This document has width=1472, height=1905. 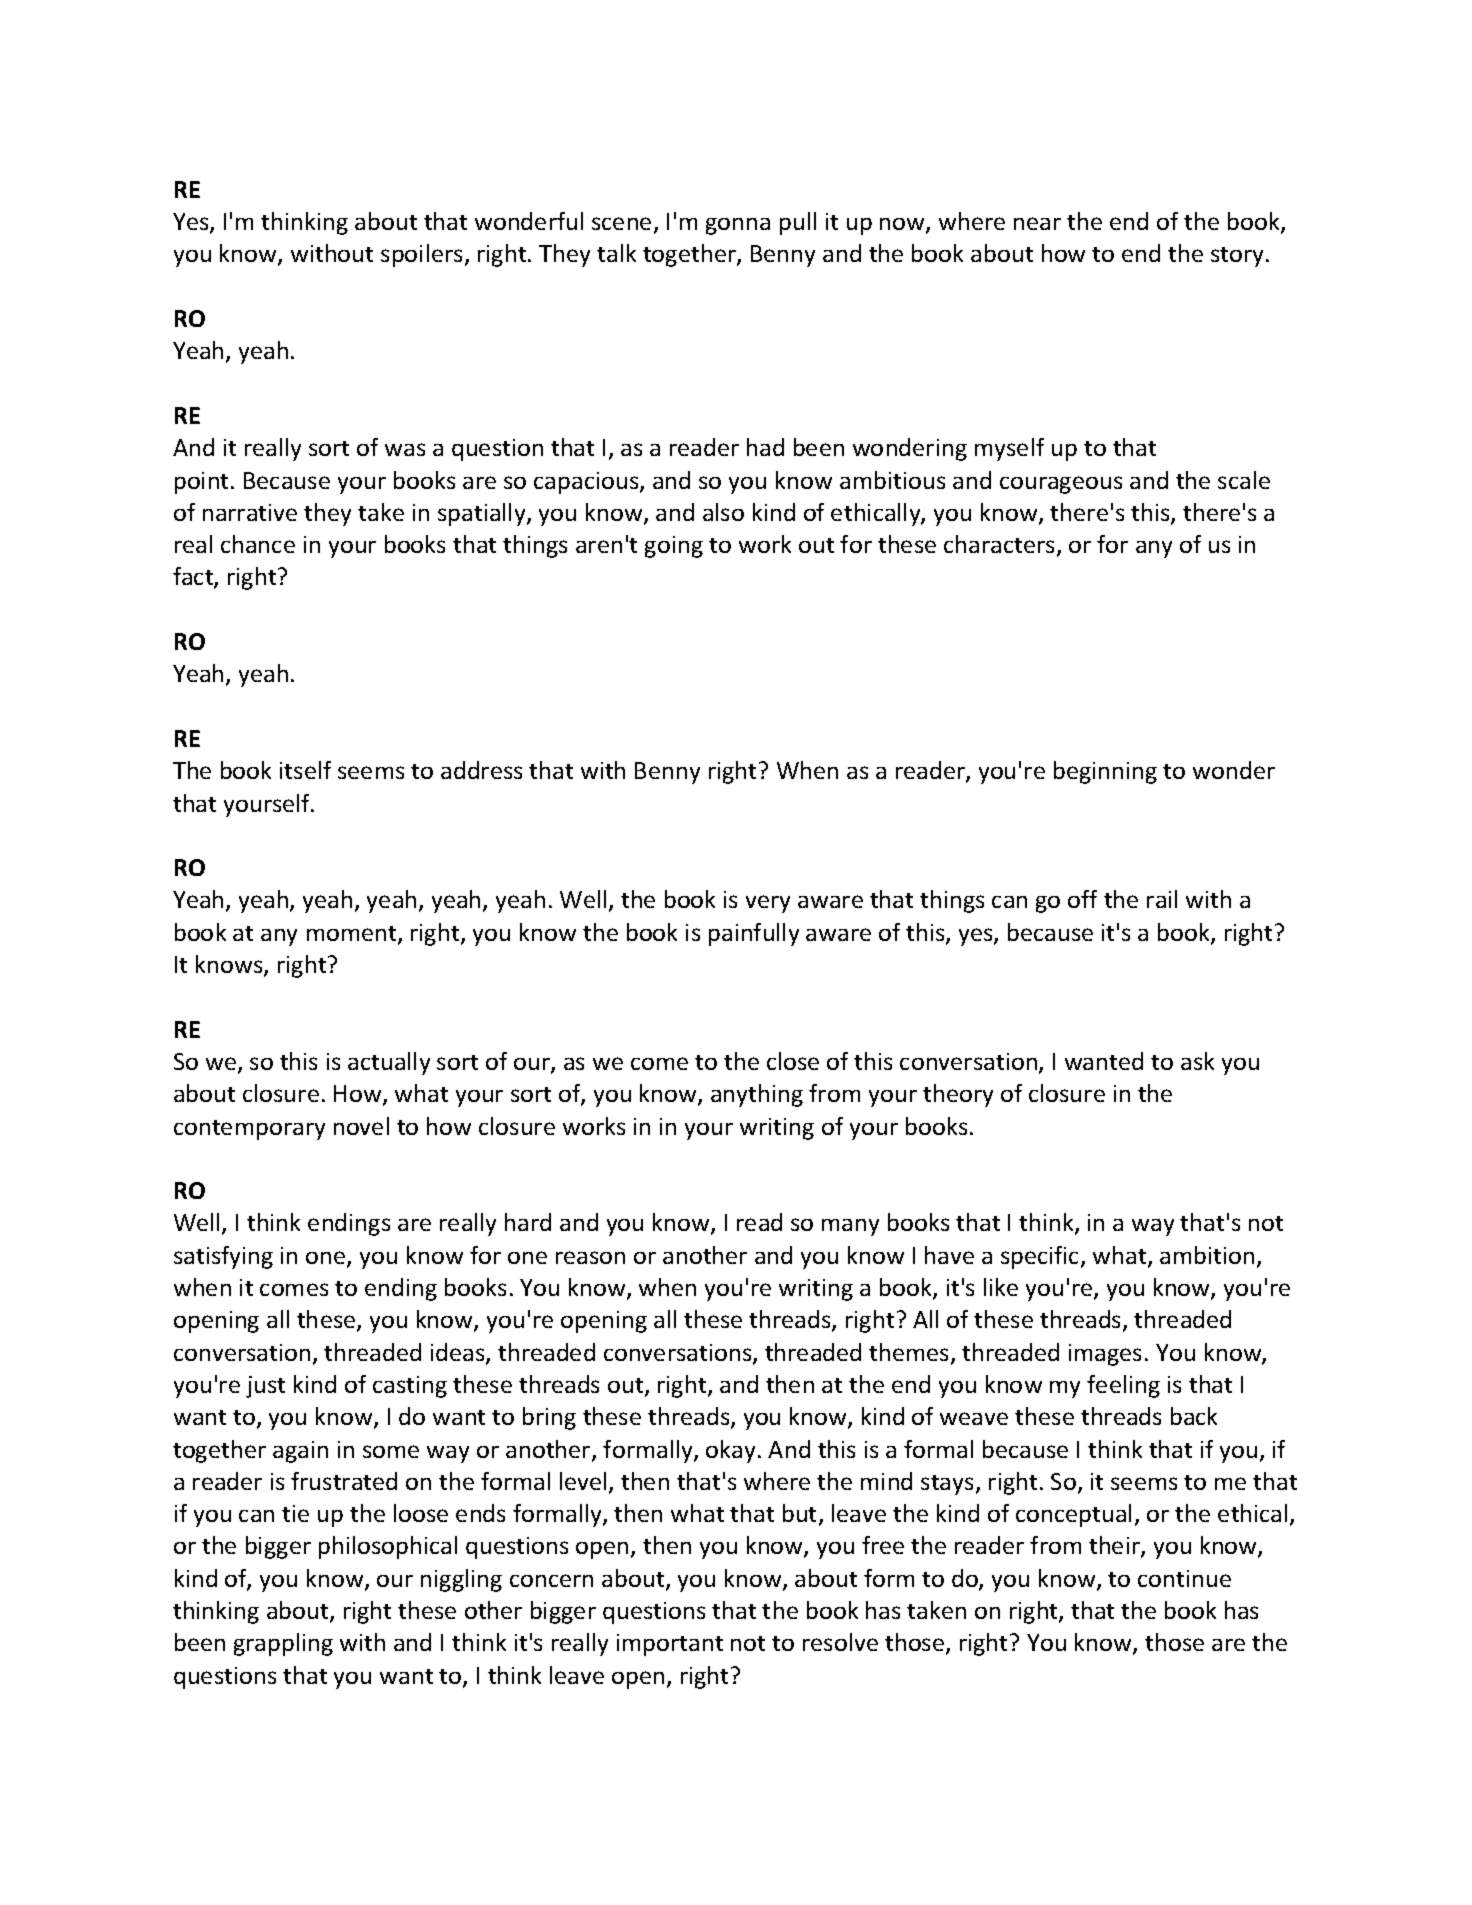 I want to click on anything, so click(x=757, y=1095).
